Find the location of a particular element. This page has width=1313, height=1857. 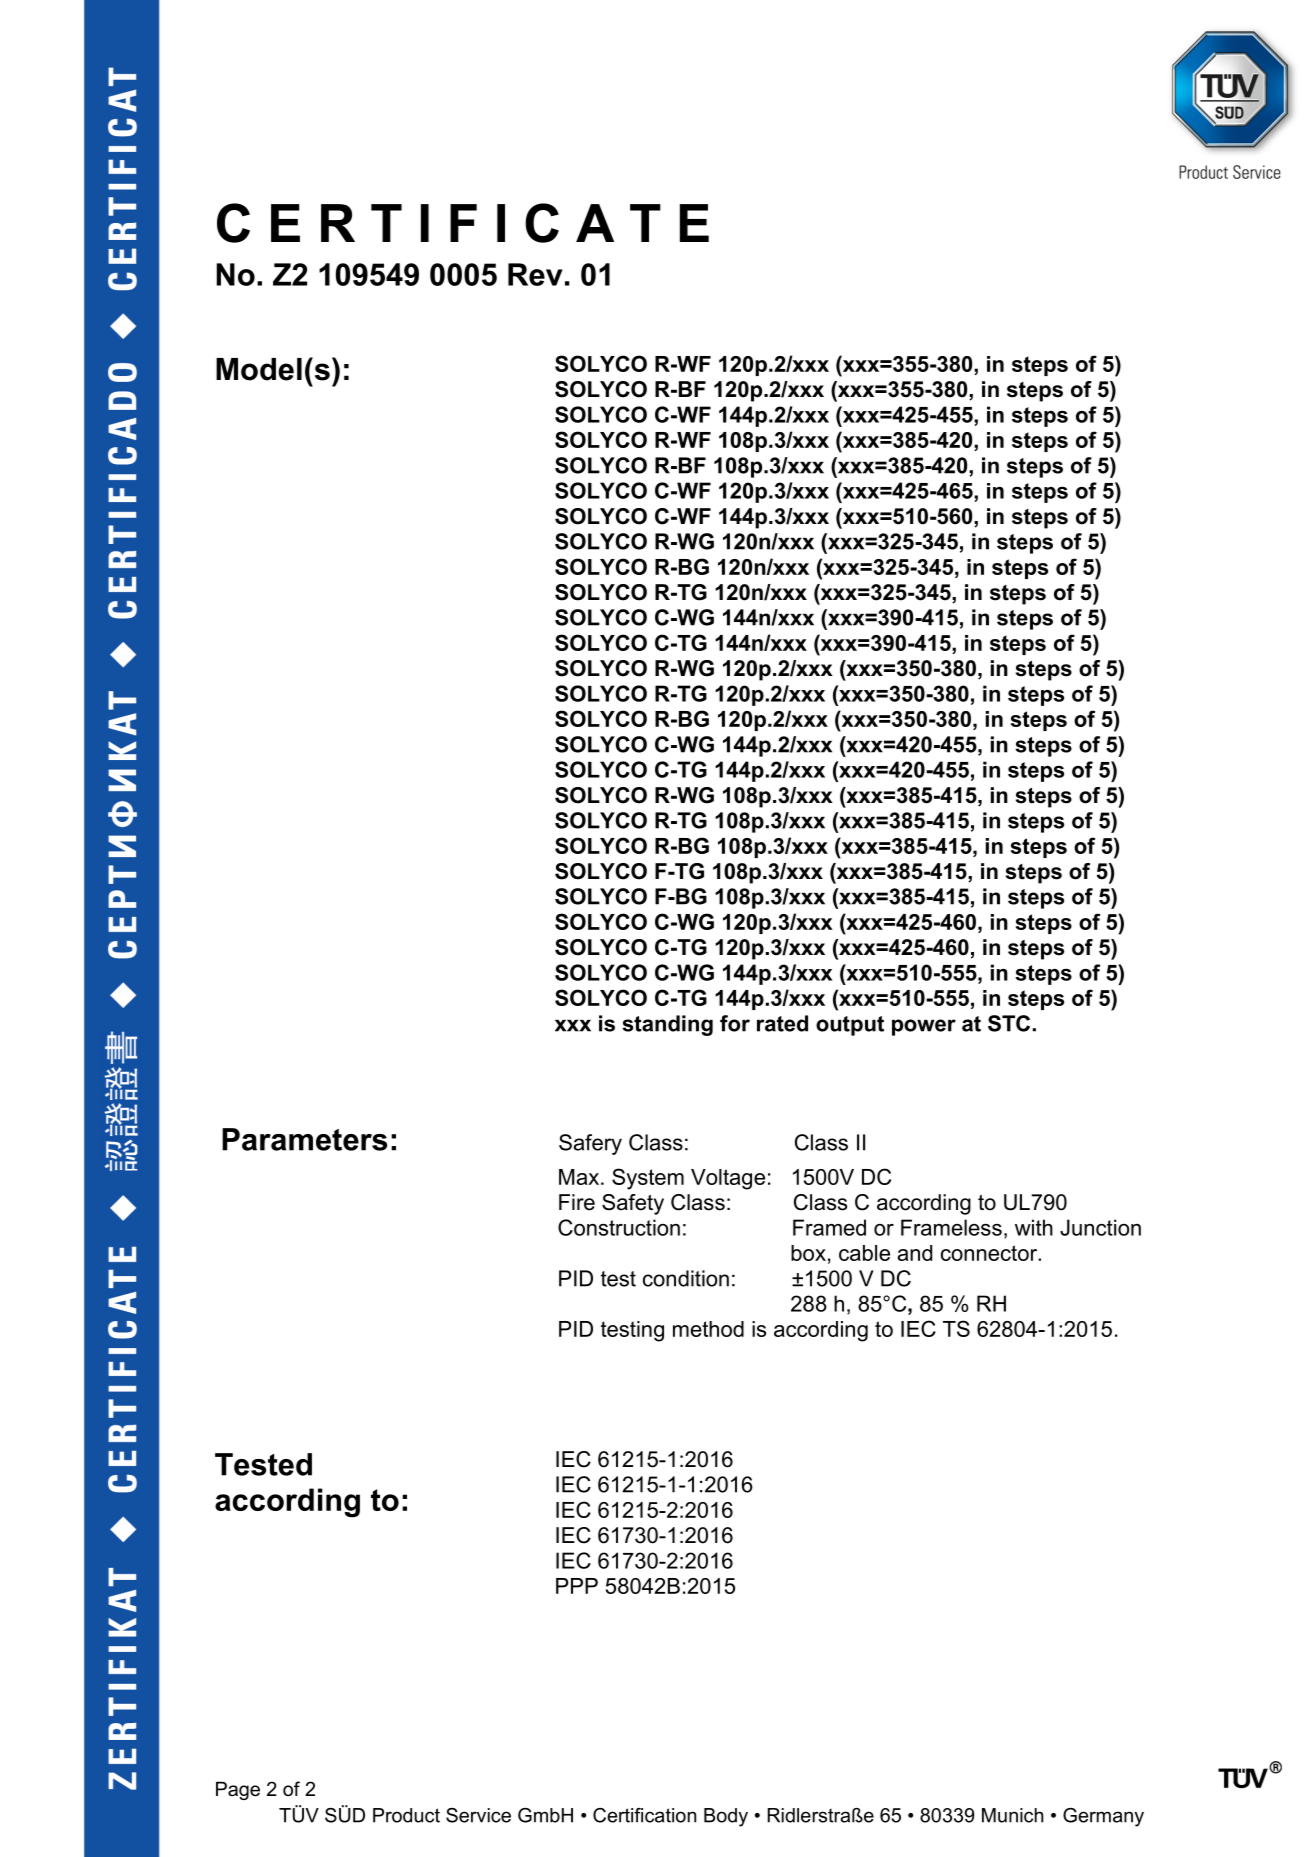

Product is located at coordinates (406, 1815).
